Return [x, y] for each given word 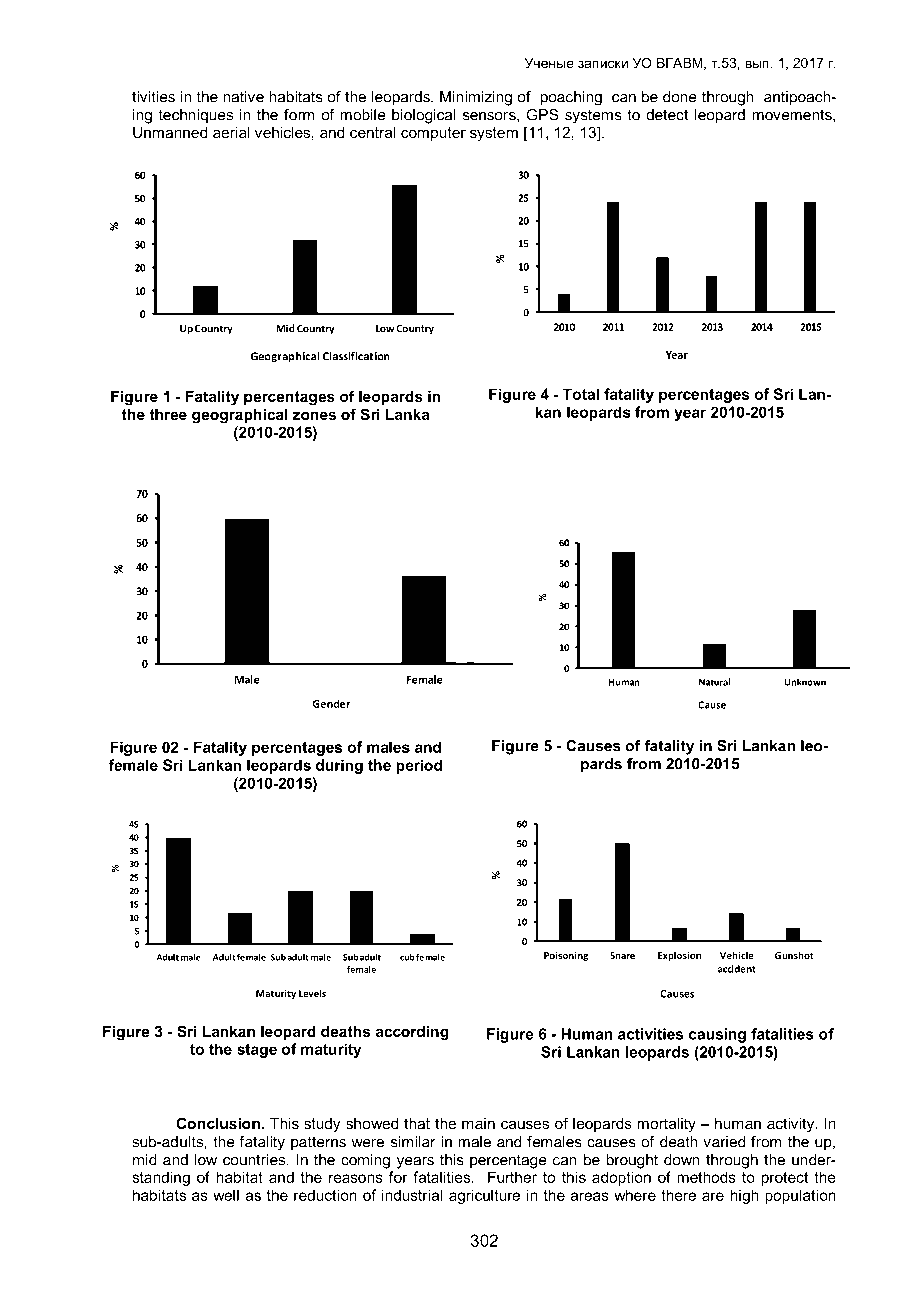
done [680, 97]
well [226, 1195]
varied [724, 1142]
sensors [490, 117]
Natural [714, 682]
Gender [331, 703]
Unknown [805, 682]
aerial [231, 132]
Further [512, 1177]
